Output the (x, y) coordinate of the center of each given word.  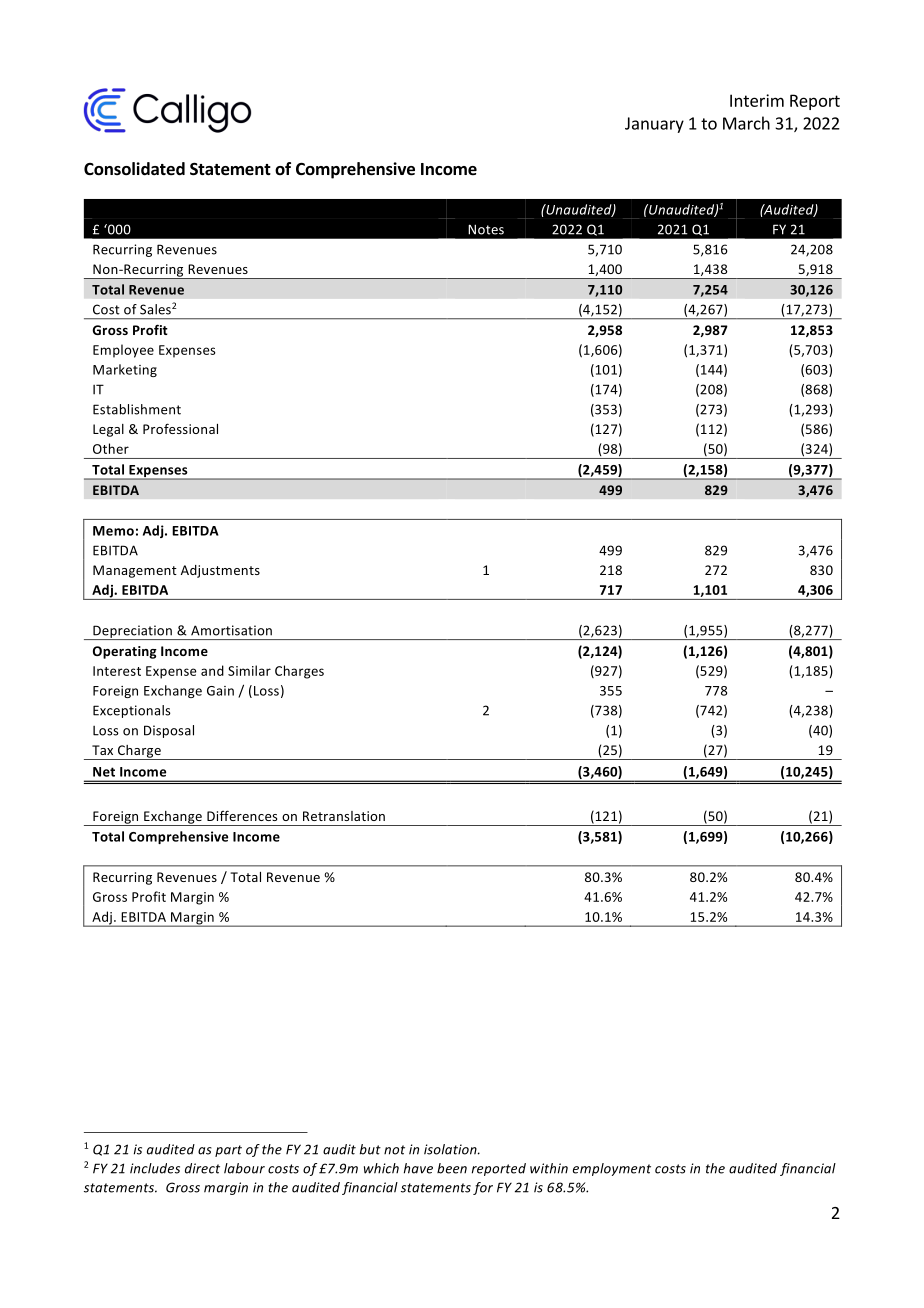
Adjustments (220, 571)
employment (612, 1169)
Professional (180, 428)
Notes (486, 229)
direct (202, 1168)
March (746, 123)
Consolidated (134, 169)
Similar (249, 670)
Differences (242, 815)
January (654, 125)
